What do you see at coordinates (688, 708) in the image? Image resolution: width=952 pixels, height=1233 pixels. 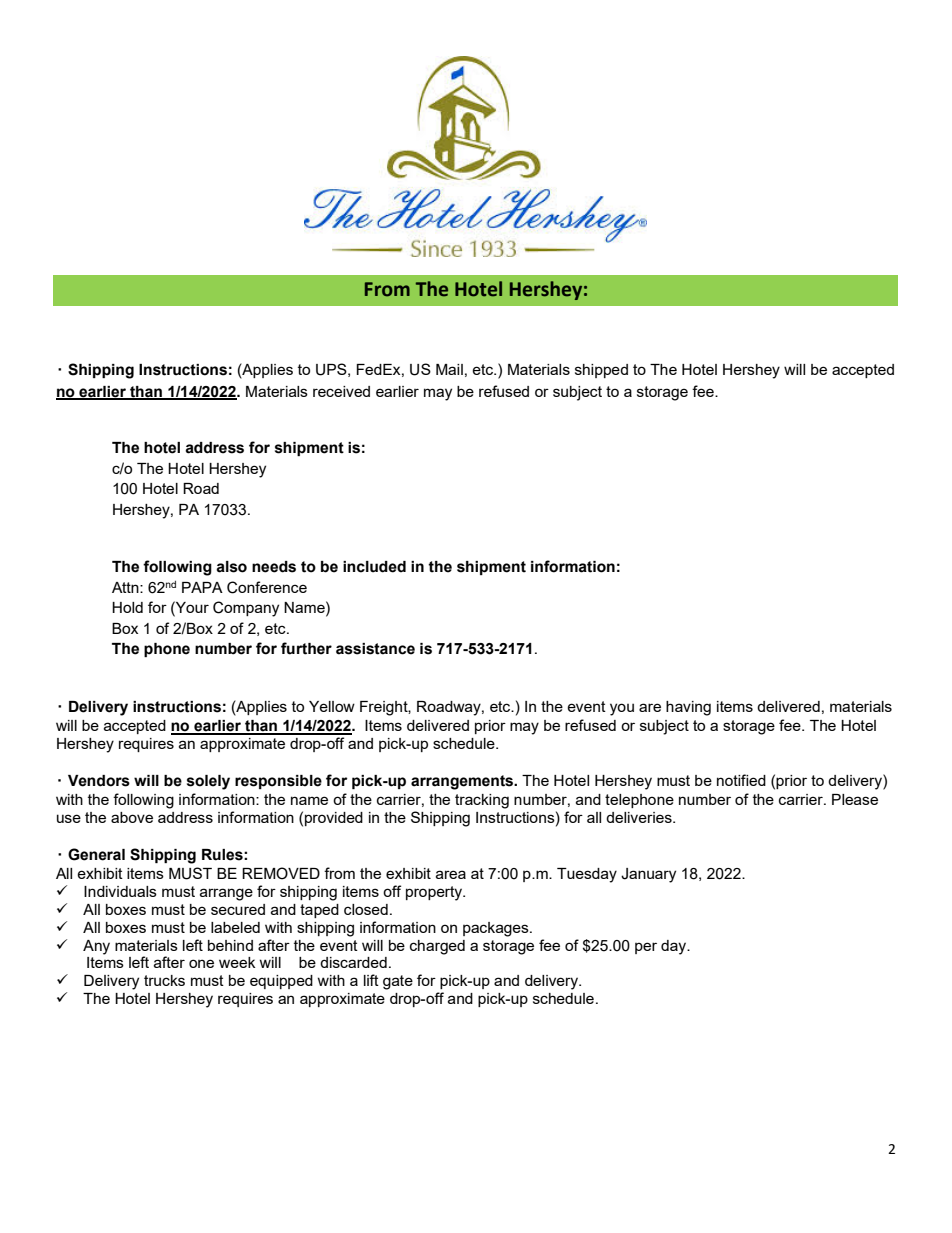 I see `having` at bounding box center [688, 708].
